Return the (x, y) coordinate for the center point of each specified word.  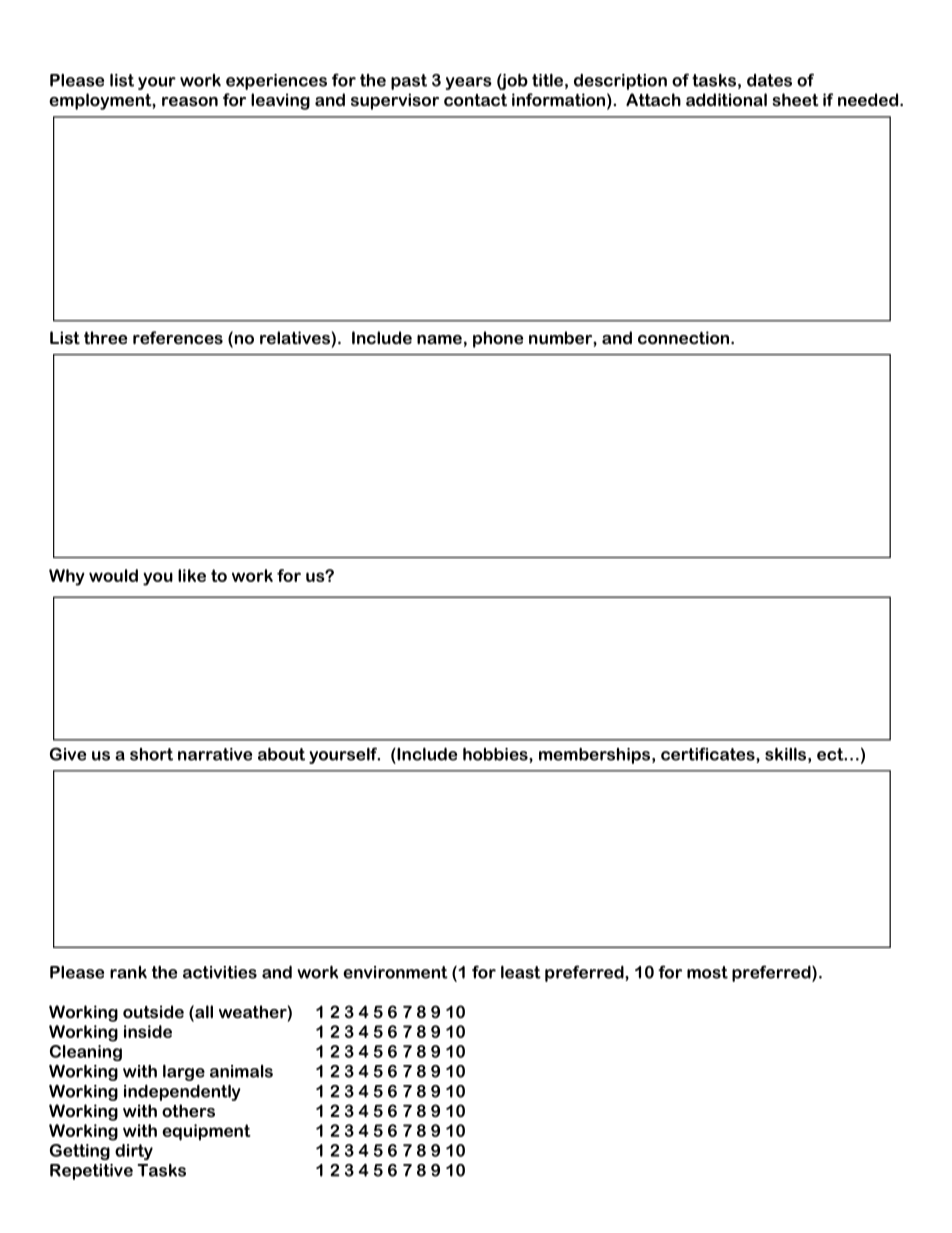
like (192, 575)
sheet (795, 99)
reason (190, 101)
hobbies (496, 755)
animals (241, 1071)
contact (475, 100)
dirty (134, 1152)
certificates (709, 755)
